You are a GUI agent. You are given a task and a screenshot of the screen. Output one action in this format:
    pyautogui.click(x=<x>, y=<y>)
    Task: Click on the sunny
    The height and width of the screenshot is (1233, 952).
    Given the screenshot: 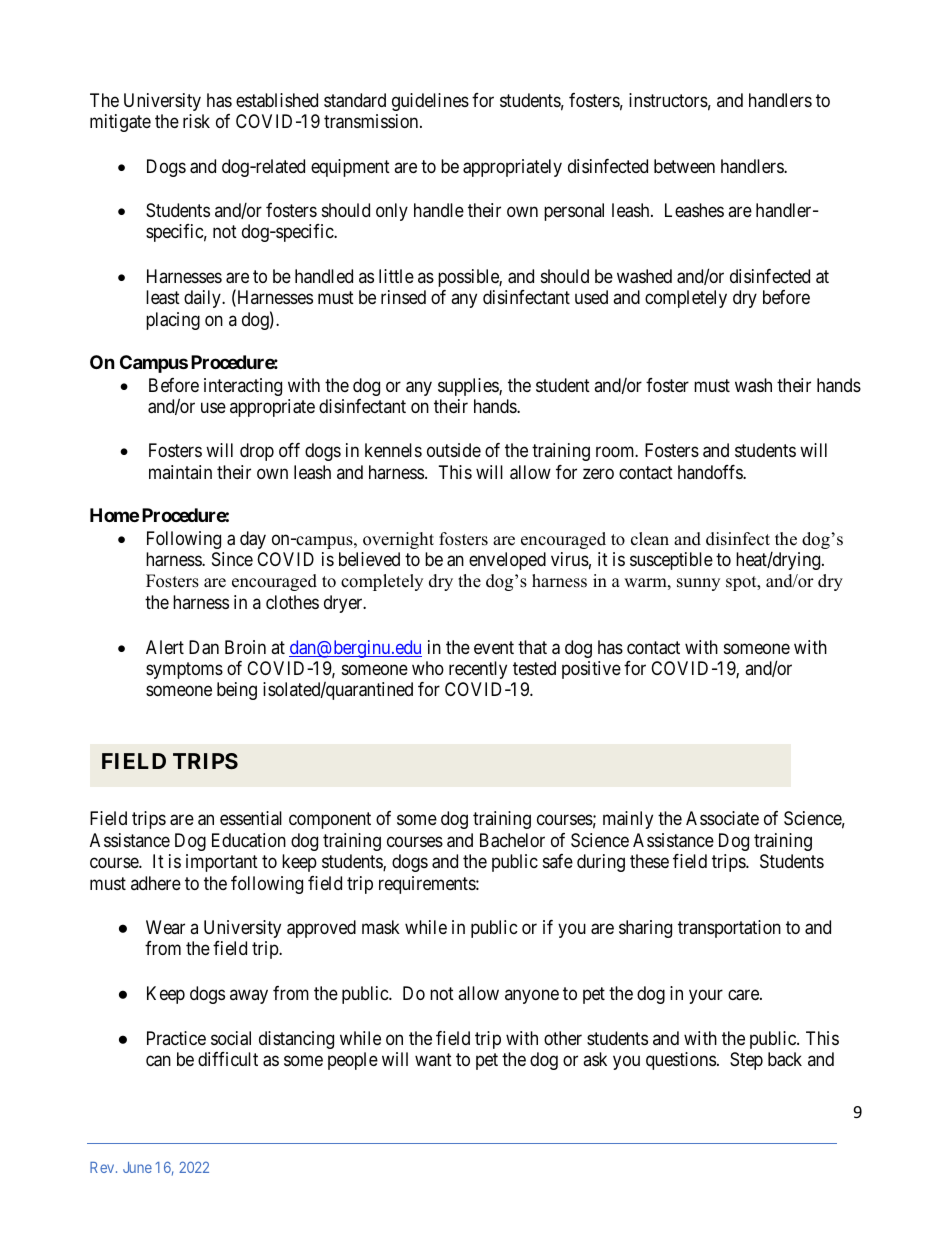 What is the action you would take?
    pyautogui.click(x=698, y=584)
